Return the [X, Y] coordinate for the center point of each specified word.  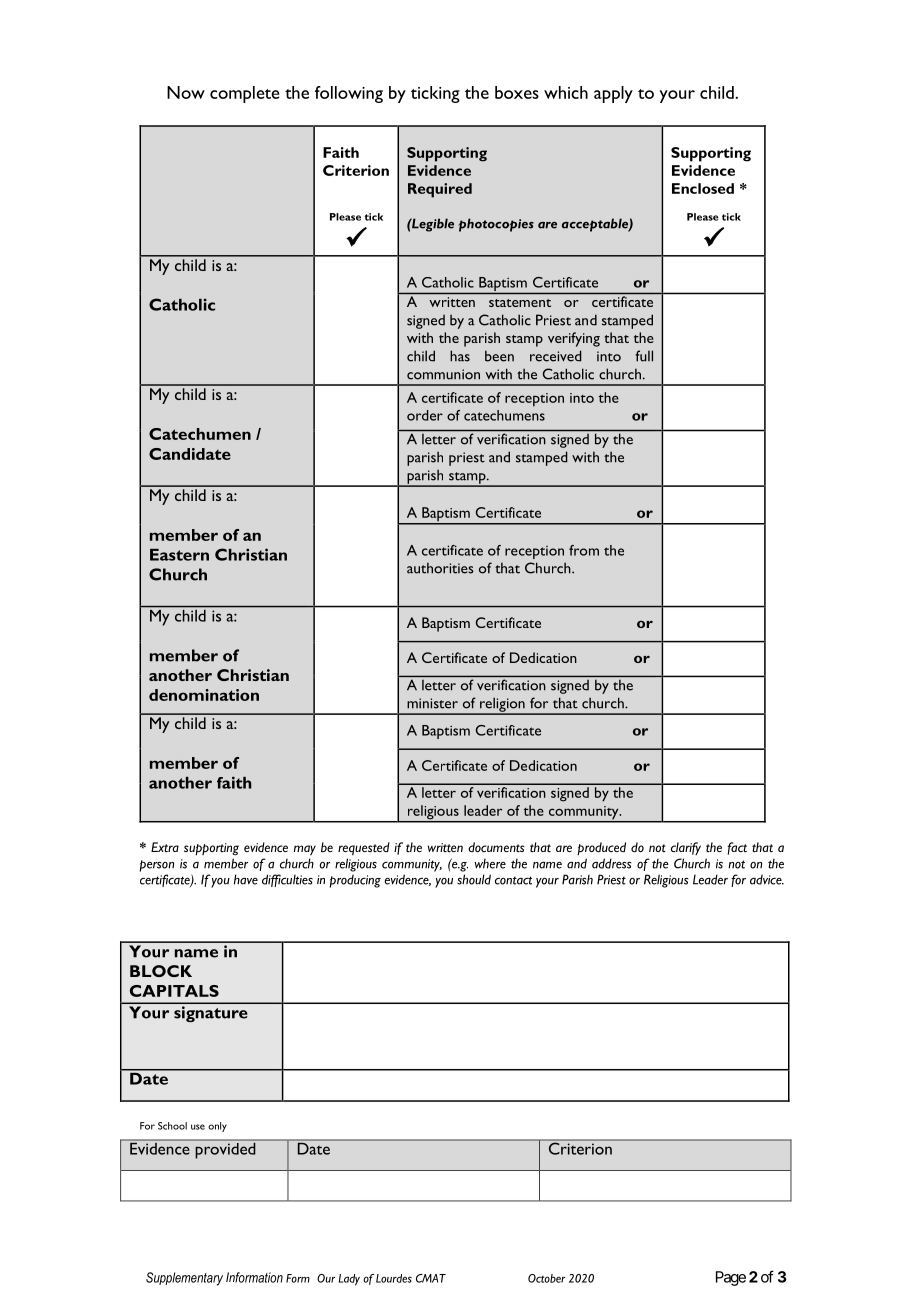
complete [244, 94]
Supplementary [184, 1279]
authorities [440, 568]
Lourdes [394, 1278]
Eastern [179, 555]
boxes [517, 92]
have [246, 879]
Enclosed [703, 188]
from [584, 550]
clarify [686, 848]
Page [731, 1278]
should [474, 879]
